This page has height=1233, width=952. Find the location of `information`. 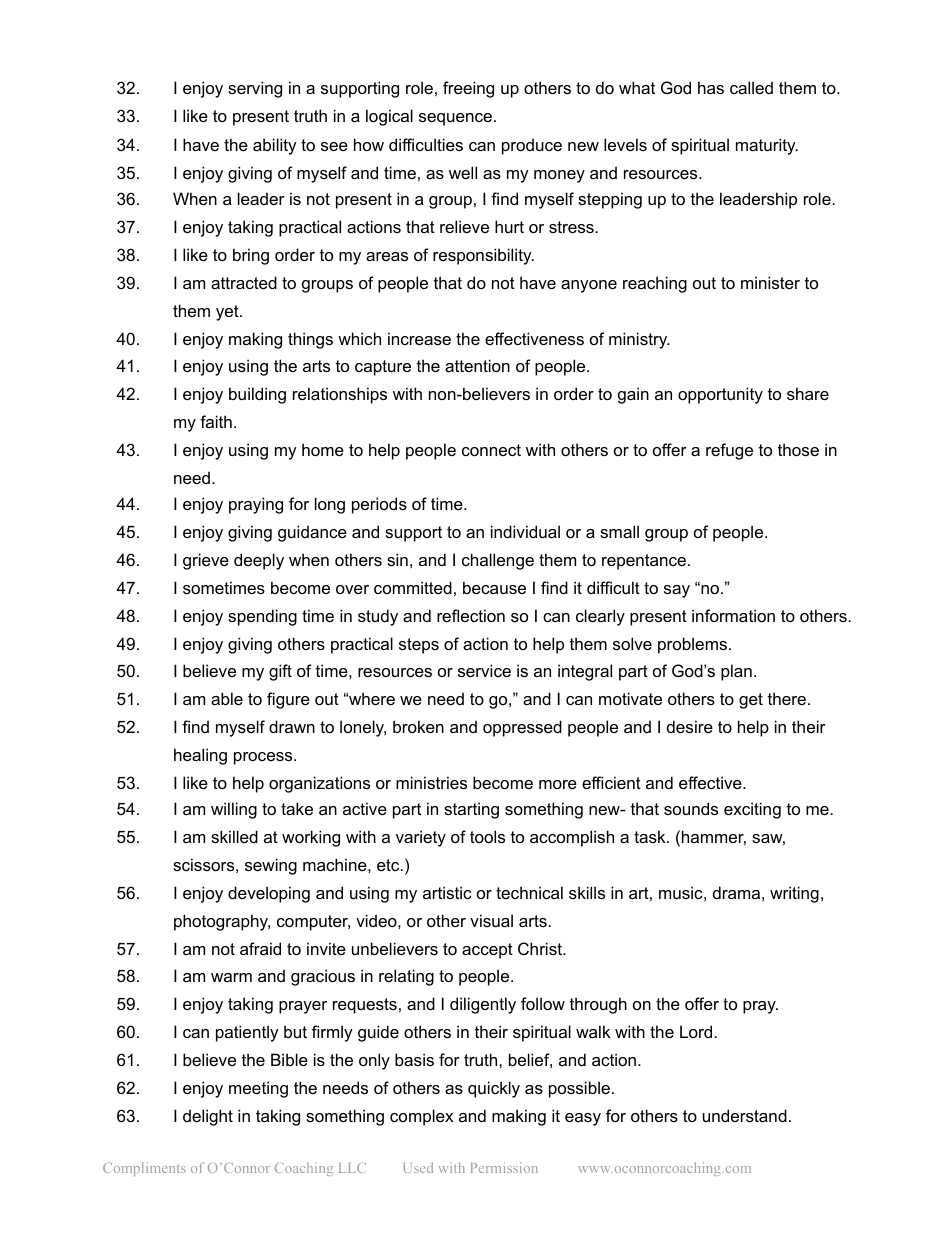

information is located at coordinates (733, 615).
